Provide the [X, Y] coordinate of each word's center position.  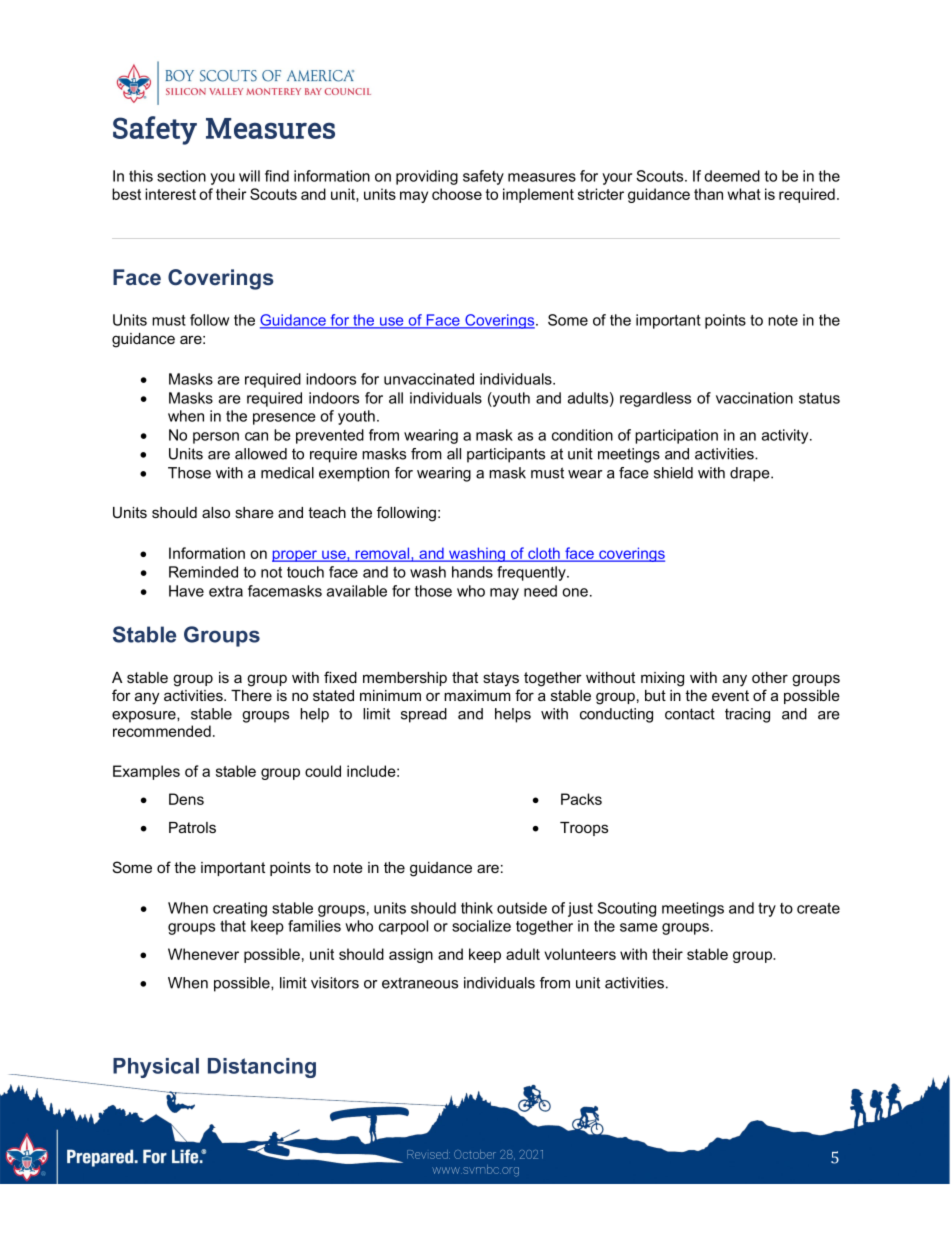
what [744, 194]
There [251, 695]
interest [170, 194]
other [770, 677]
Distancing [262, 1068]
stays [501, 679]
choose [457, 194]
